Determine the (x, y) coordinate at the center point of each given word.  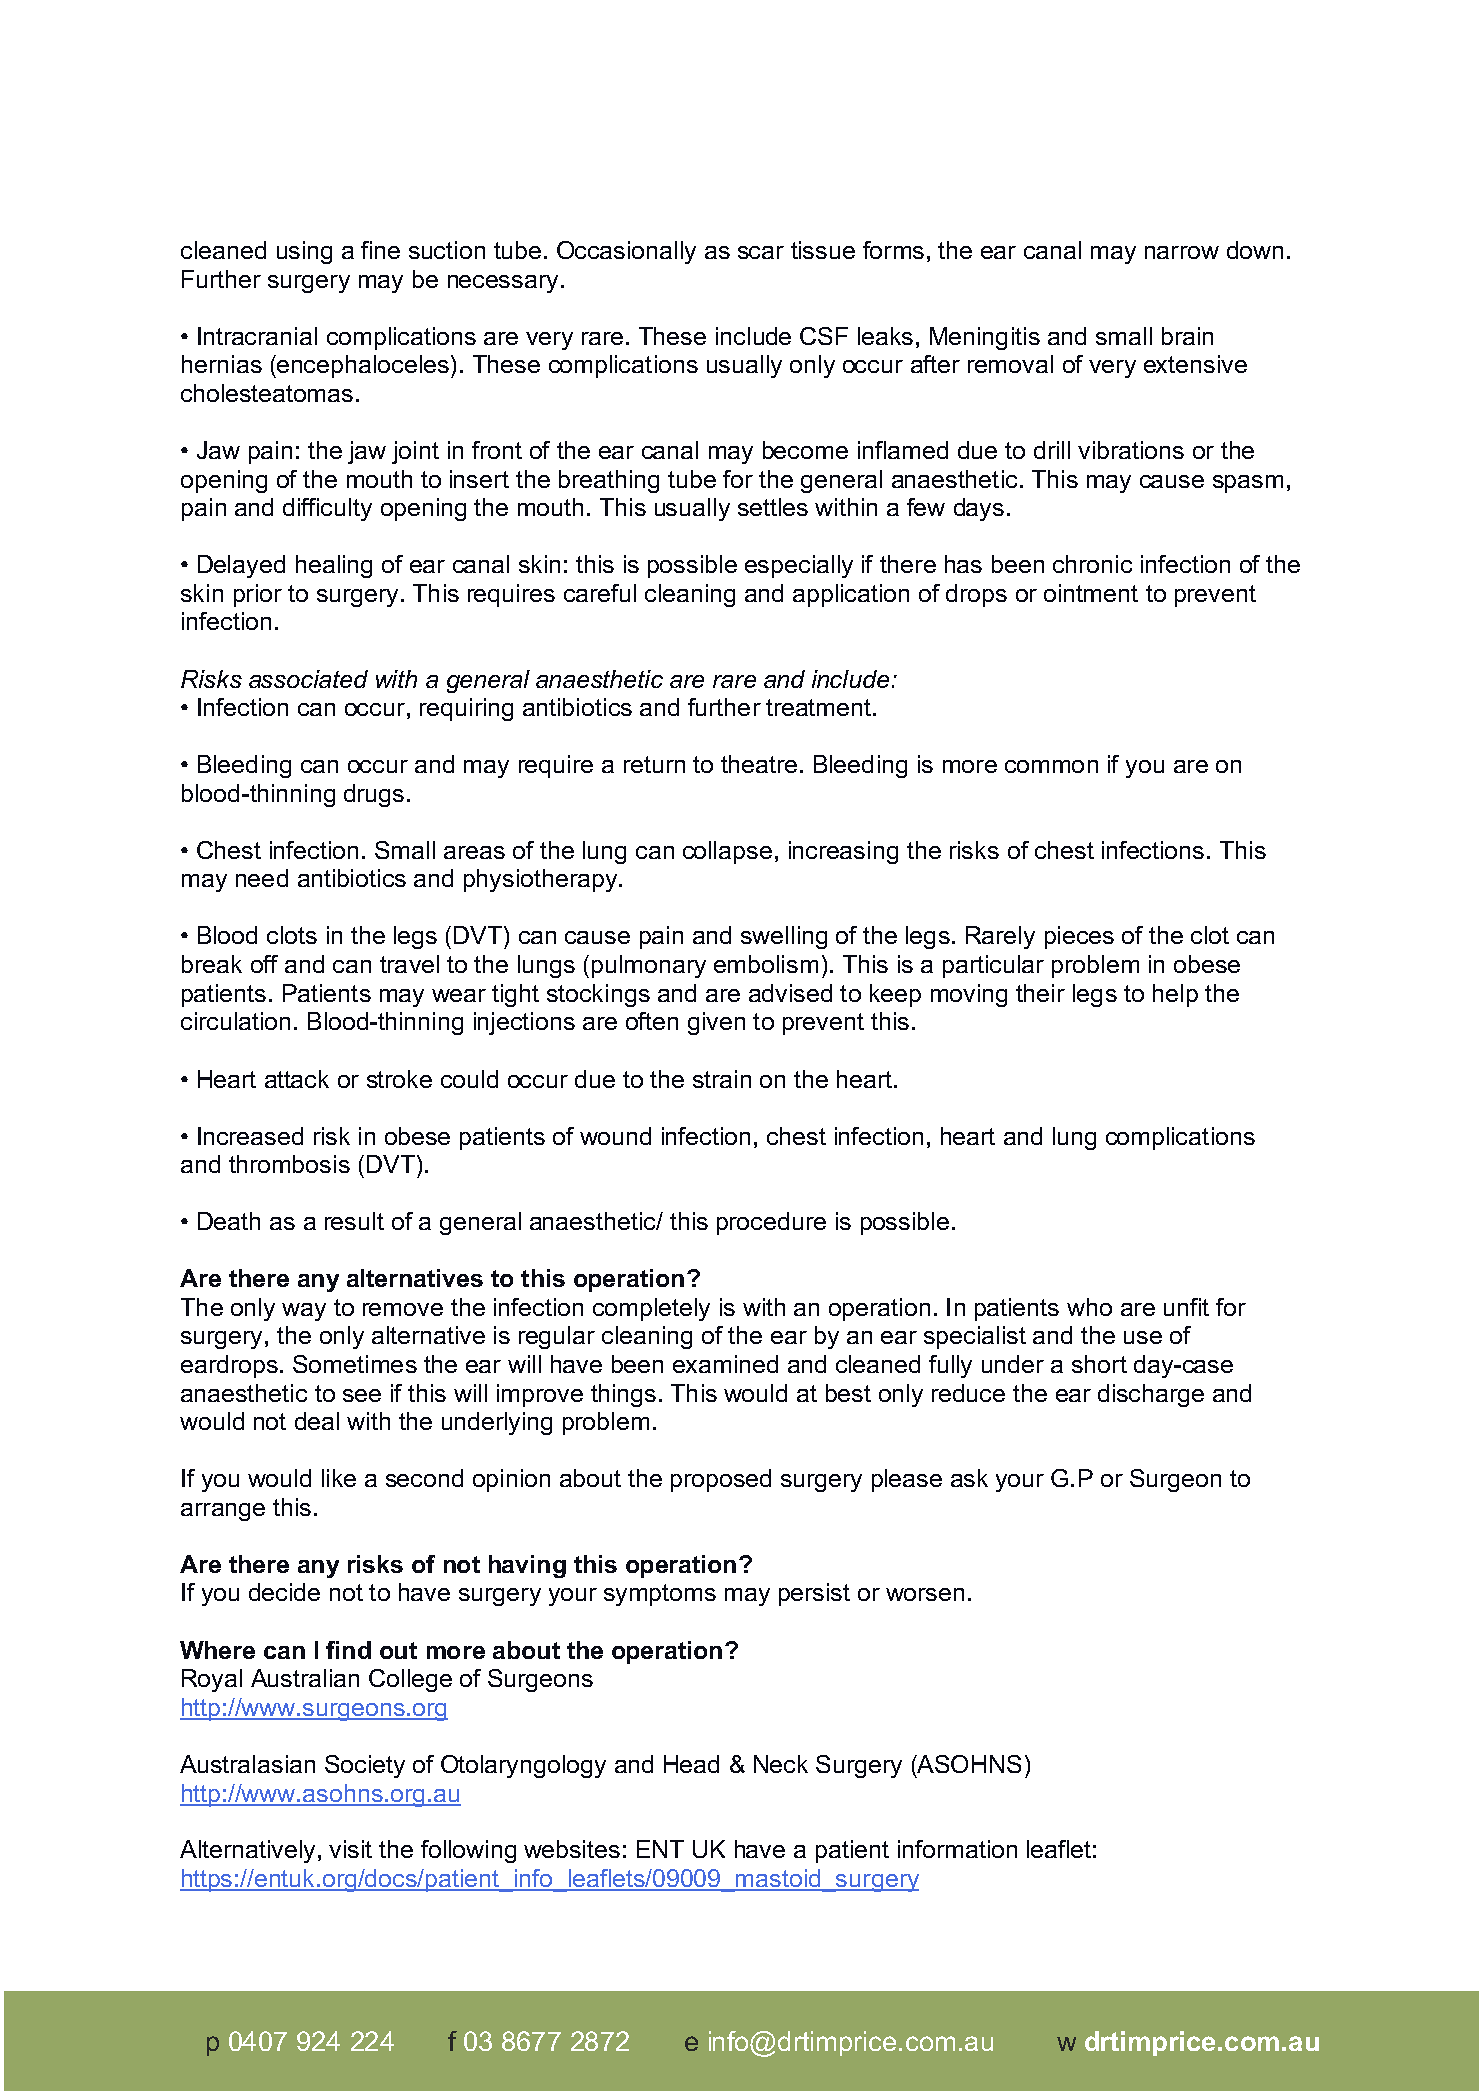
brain (1187, 336)
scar (761, 252)
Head (691, 1764)
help (1175, 995)
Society (365, 1766)
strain (722, 1079)
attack (297, 1079)
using (304, 252)
